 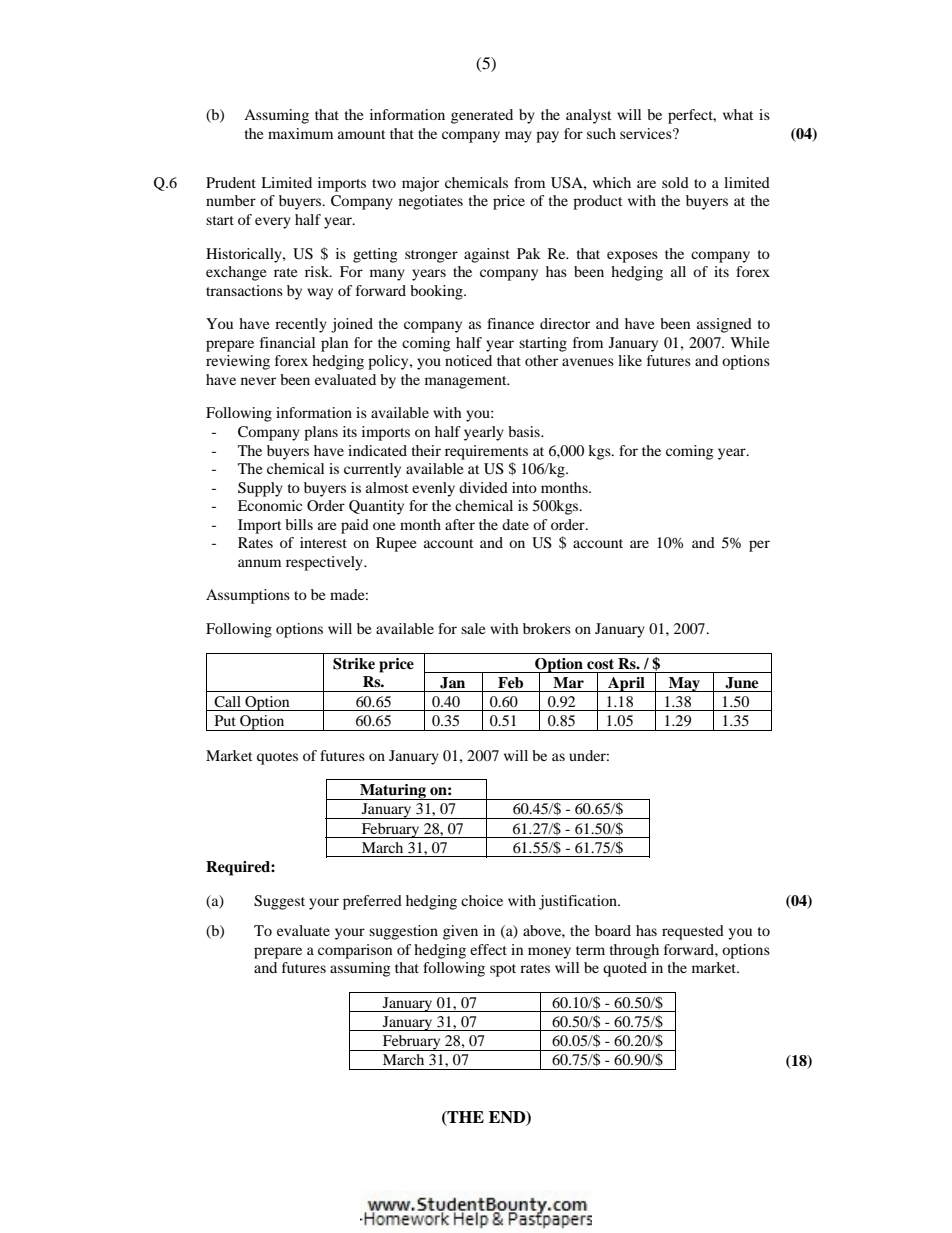 What do you see at coordinates (693, 932) in the screenshot?
I see `requested` at bounding box center [693, 932].
